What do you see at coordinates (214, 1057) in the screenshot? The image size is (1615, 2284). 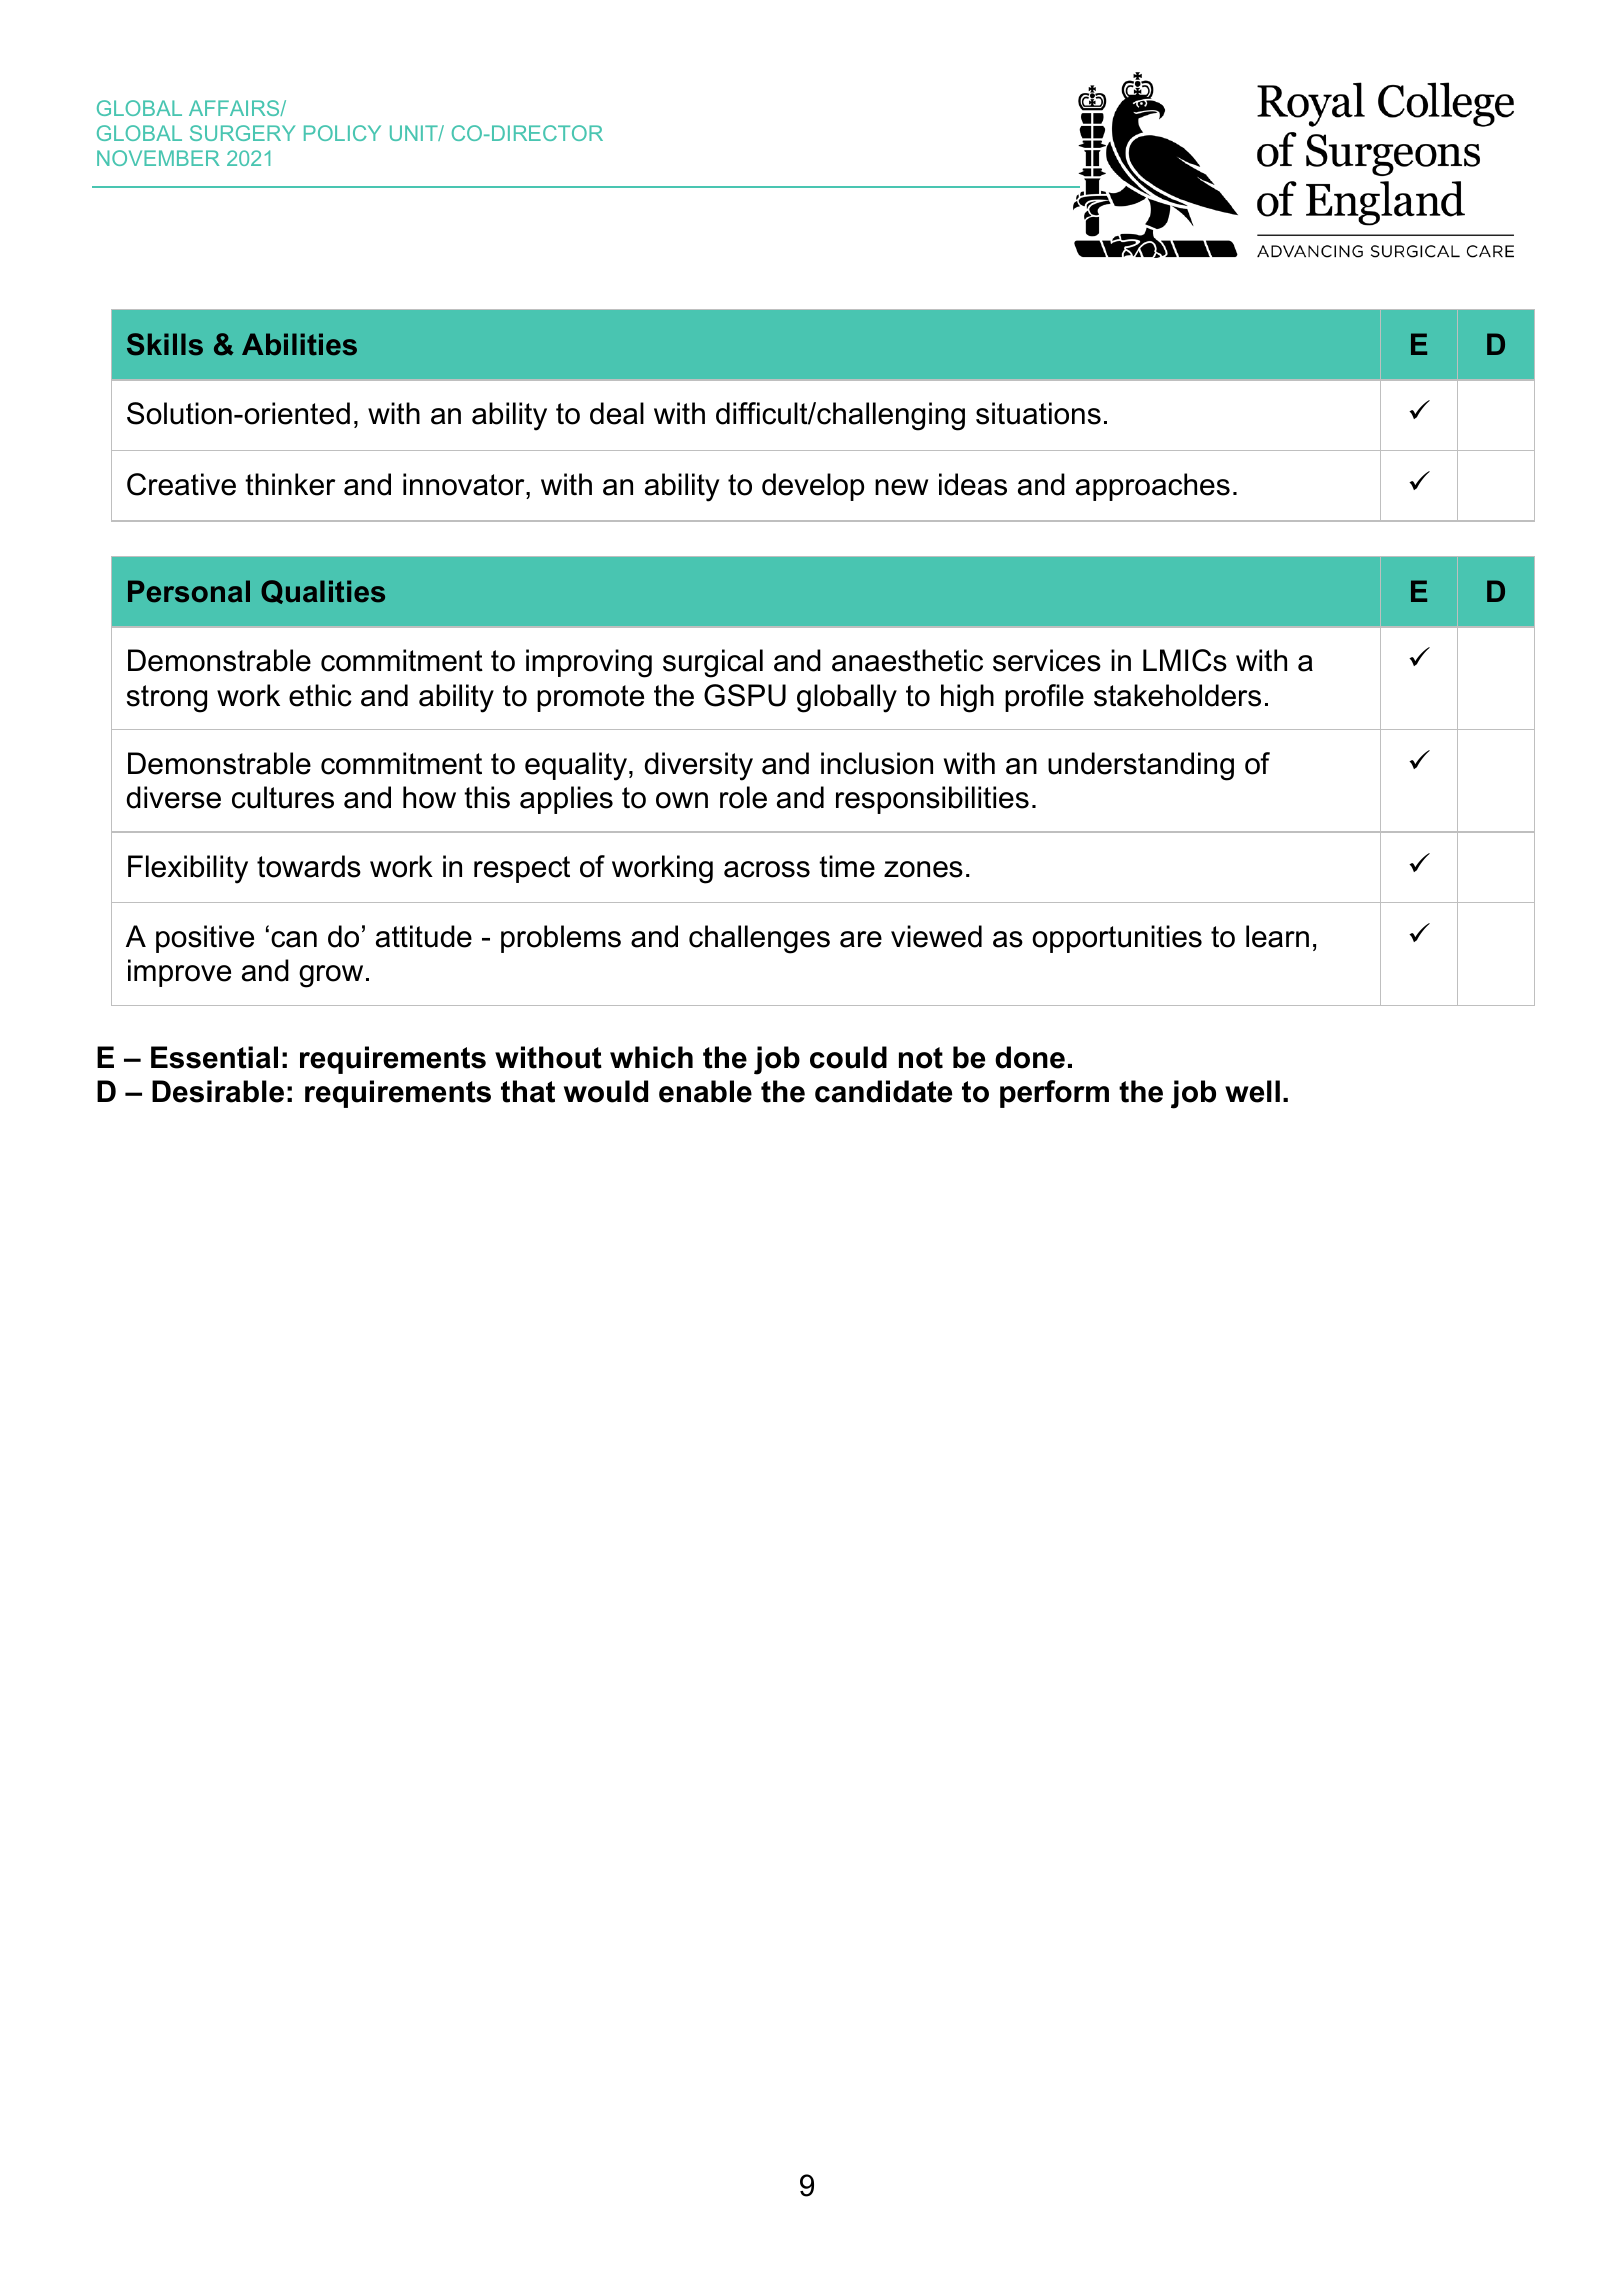 I see `Essential` at bounding box center [214, 1057].
